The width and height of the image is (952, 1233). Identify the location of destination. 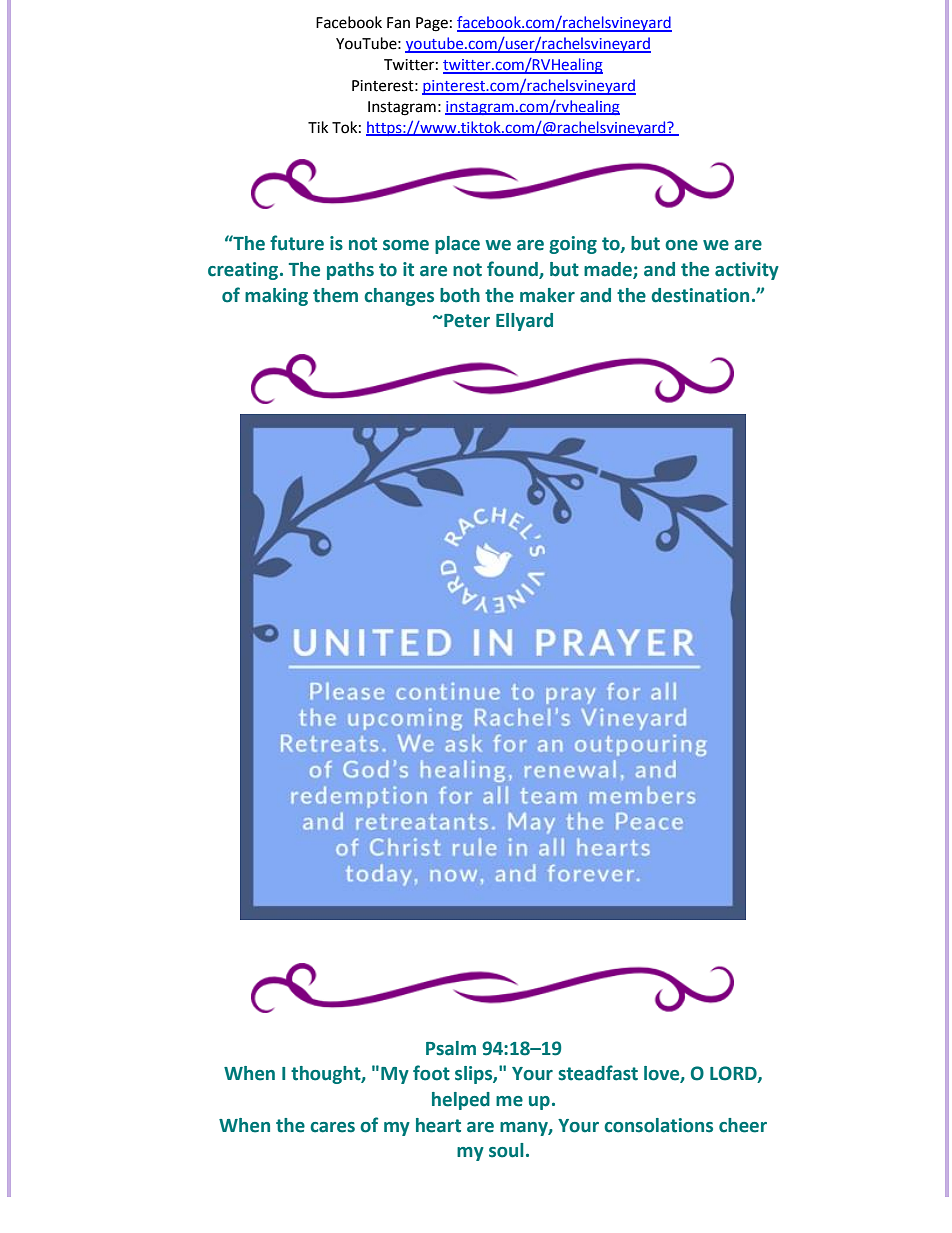
(700, 295).
